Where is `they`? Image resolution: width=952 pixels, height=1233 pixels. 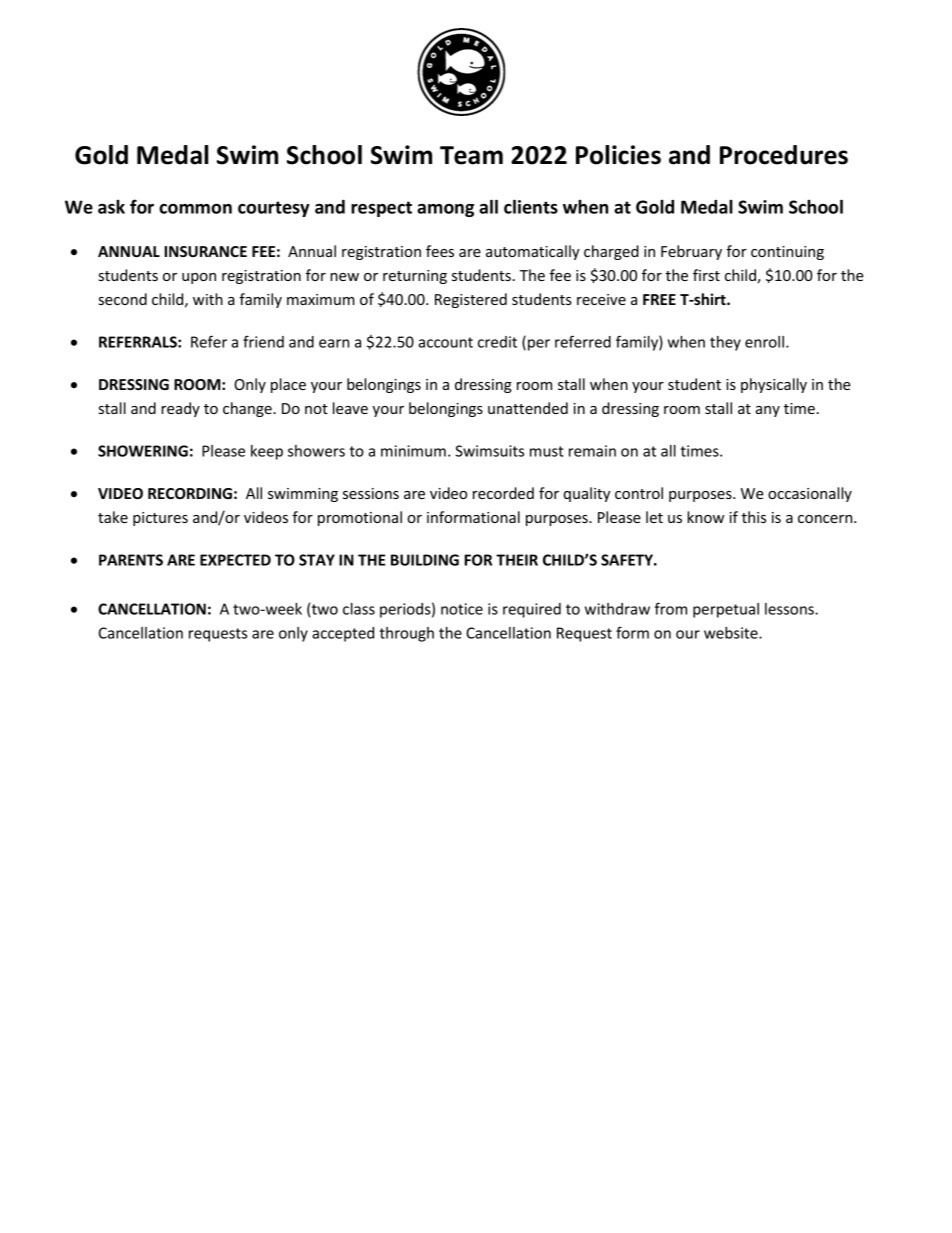 they is located at coordinates (725, 343).
